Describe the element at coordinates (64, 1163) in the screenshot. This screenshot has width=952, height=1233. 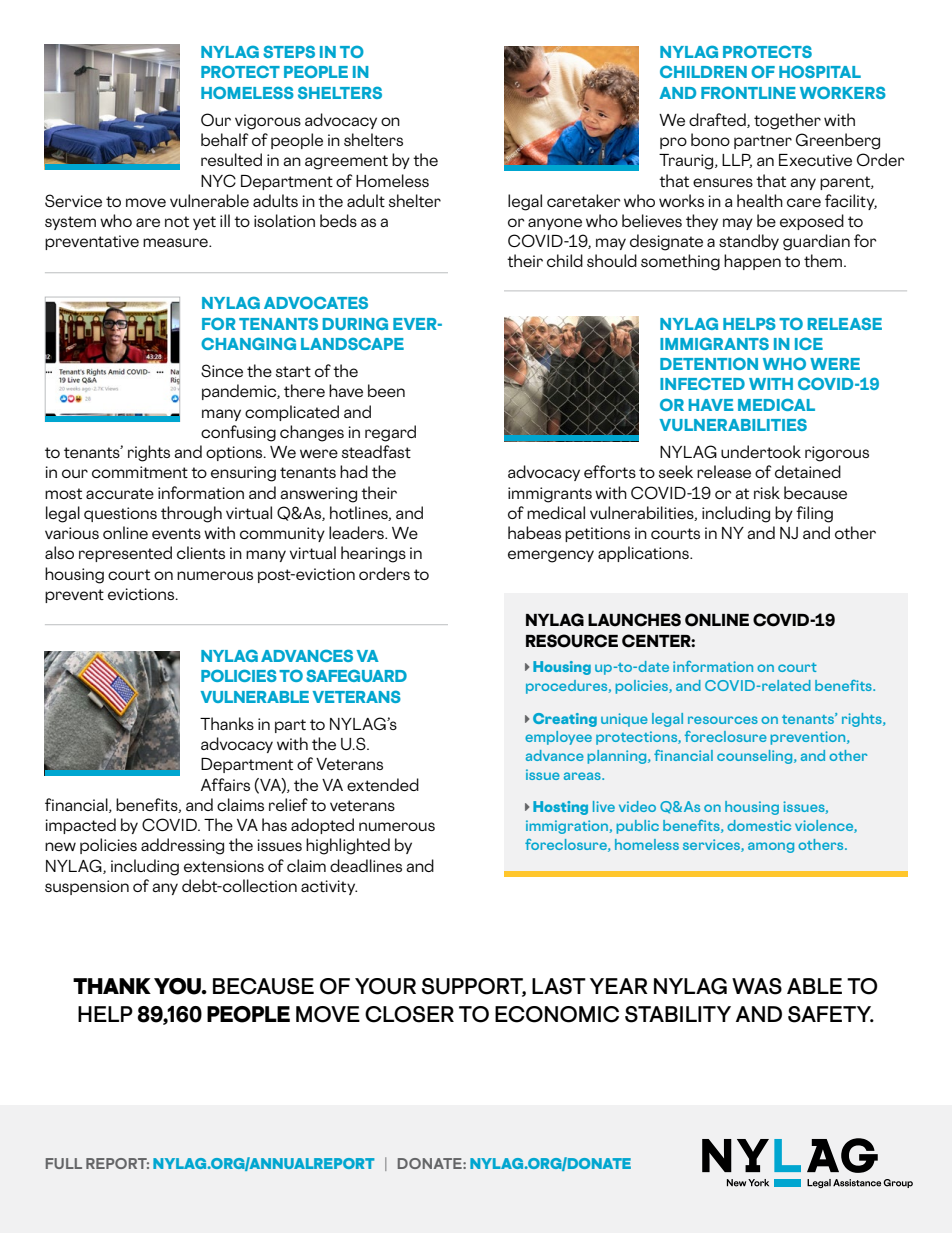
I see `FULL` at that location.
